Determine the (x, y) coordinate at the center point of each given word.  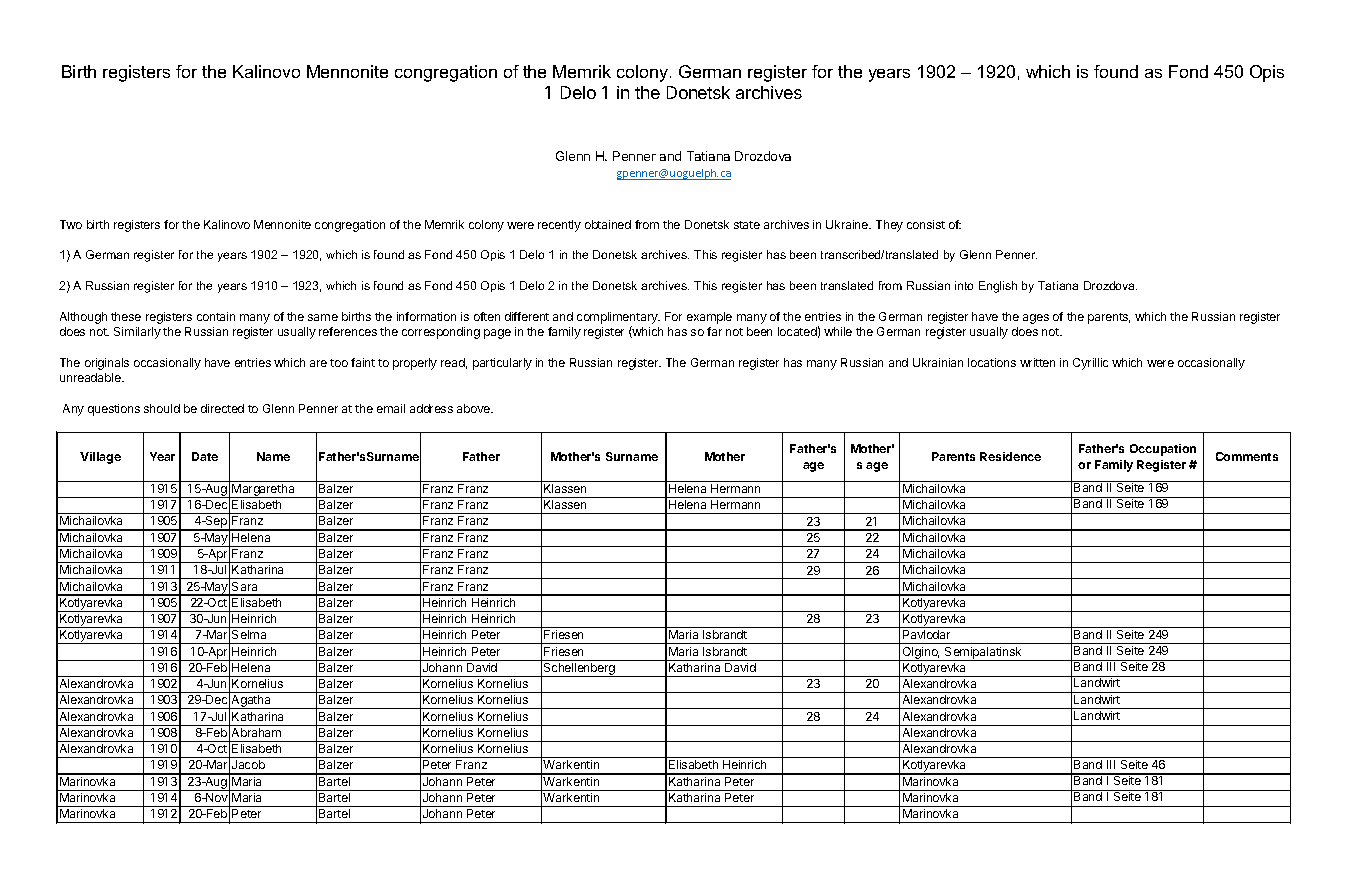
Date (205, 456)
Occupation (1163, 450)
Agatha (251, 702)
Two (71, 224)
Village (100, 458)
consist (926, 224)
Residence (1010, 456)
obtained (608, 224)
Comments (1247, 456)
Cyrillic (1090, 364)
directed (222, 408)
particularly (502, 364)
